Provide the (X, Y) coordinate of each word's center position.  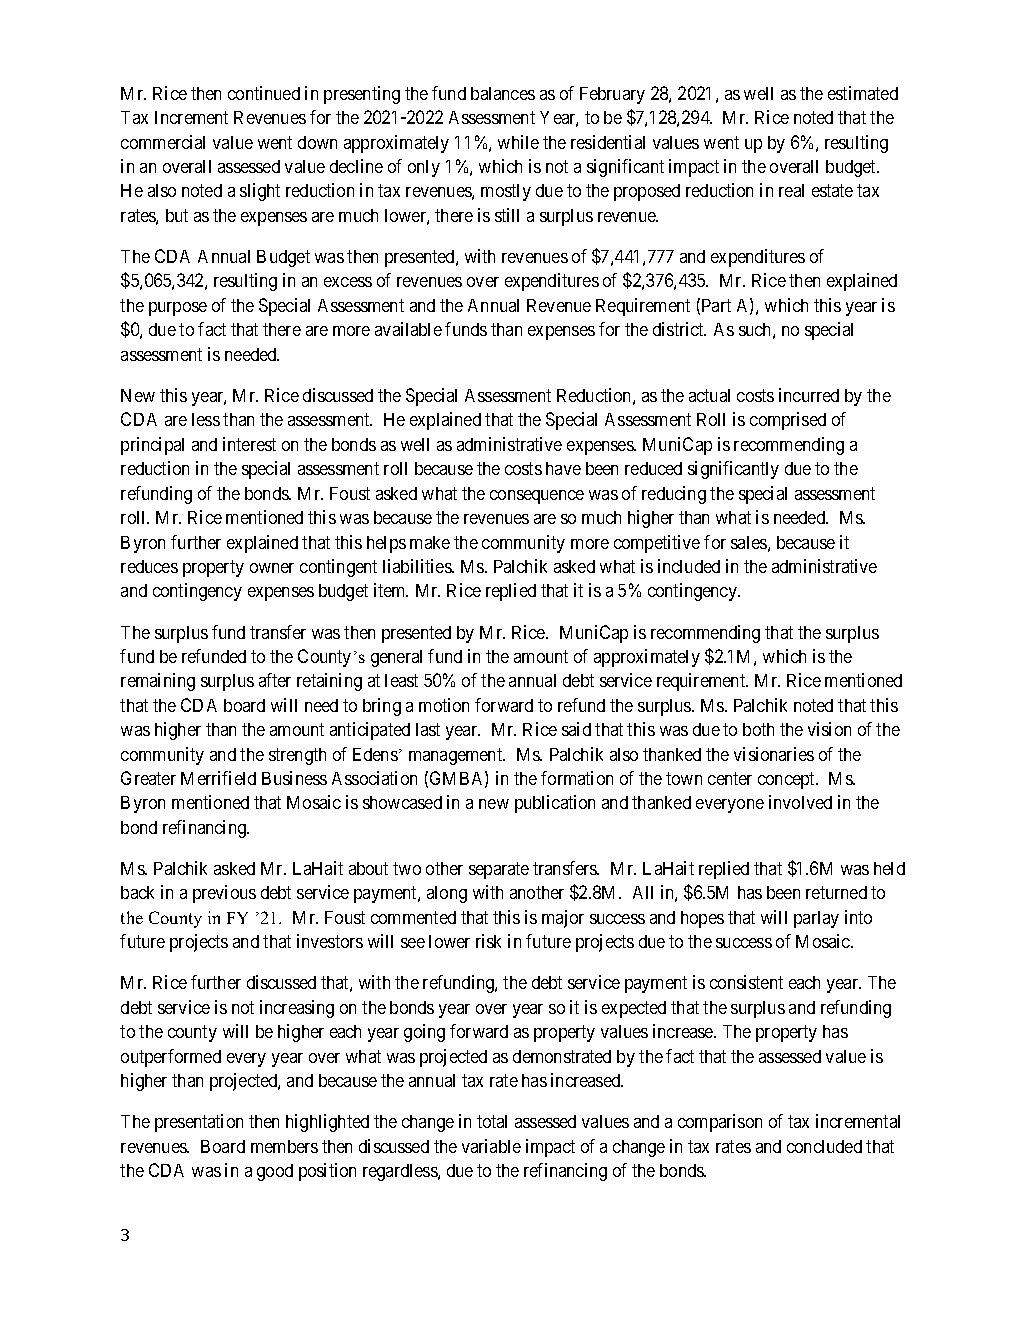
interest (249, 444)
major (563, 919)
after (275, 680)
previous (224, 894)
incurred (809, 395)
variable (491, 1146)
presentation (199, 1123)
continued (264, 93)
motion (444, 705)
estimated (863, 93)
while (518, 142)
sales (749, 542)
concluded (824, 1146)
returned (836, 892)
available (408, 329)
